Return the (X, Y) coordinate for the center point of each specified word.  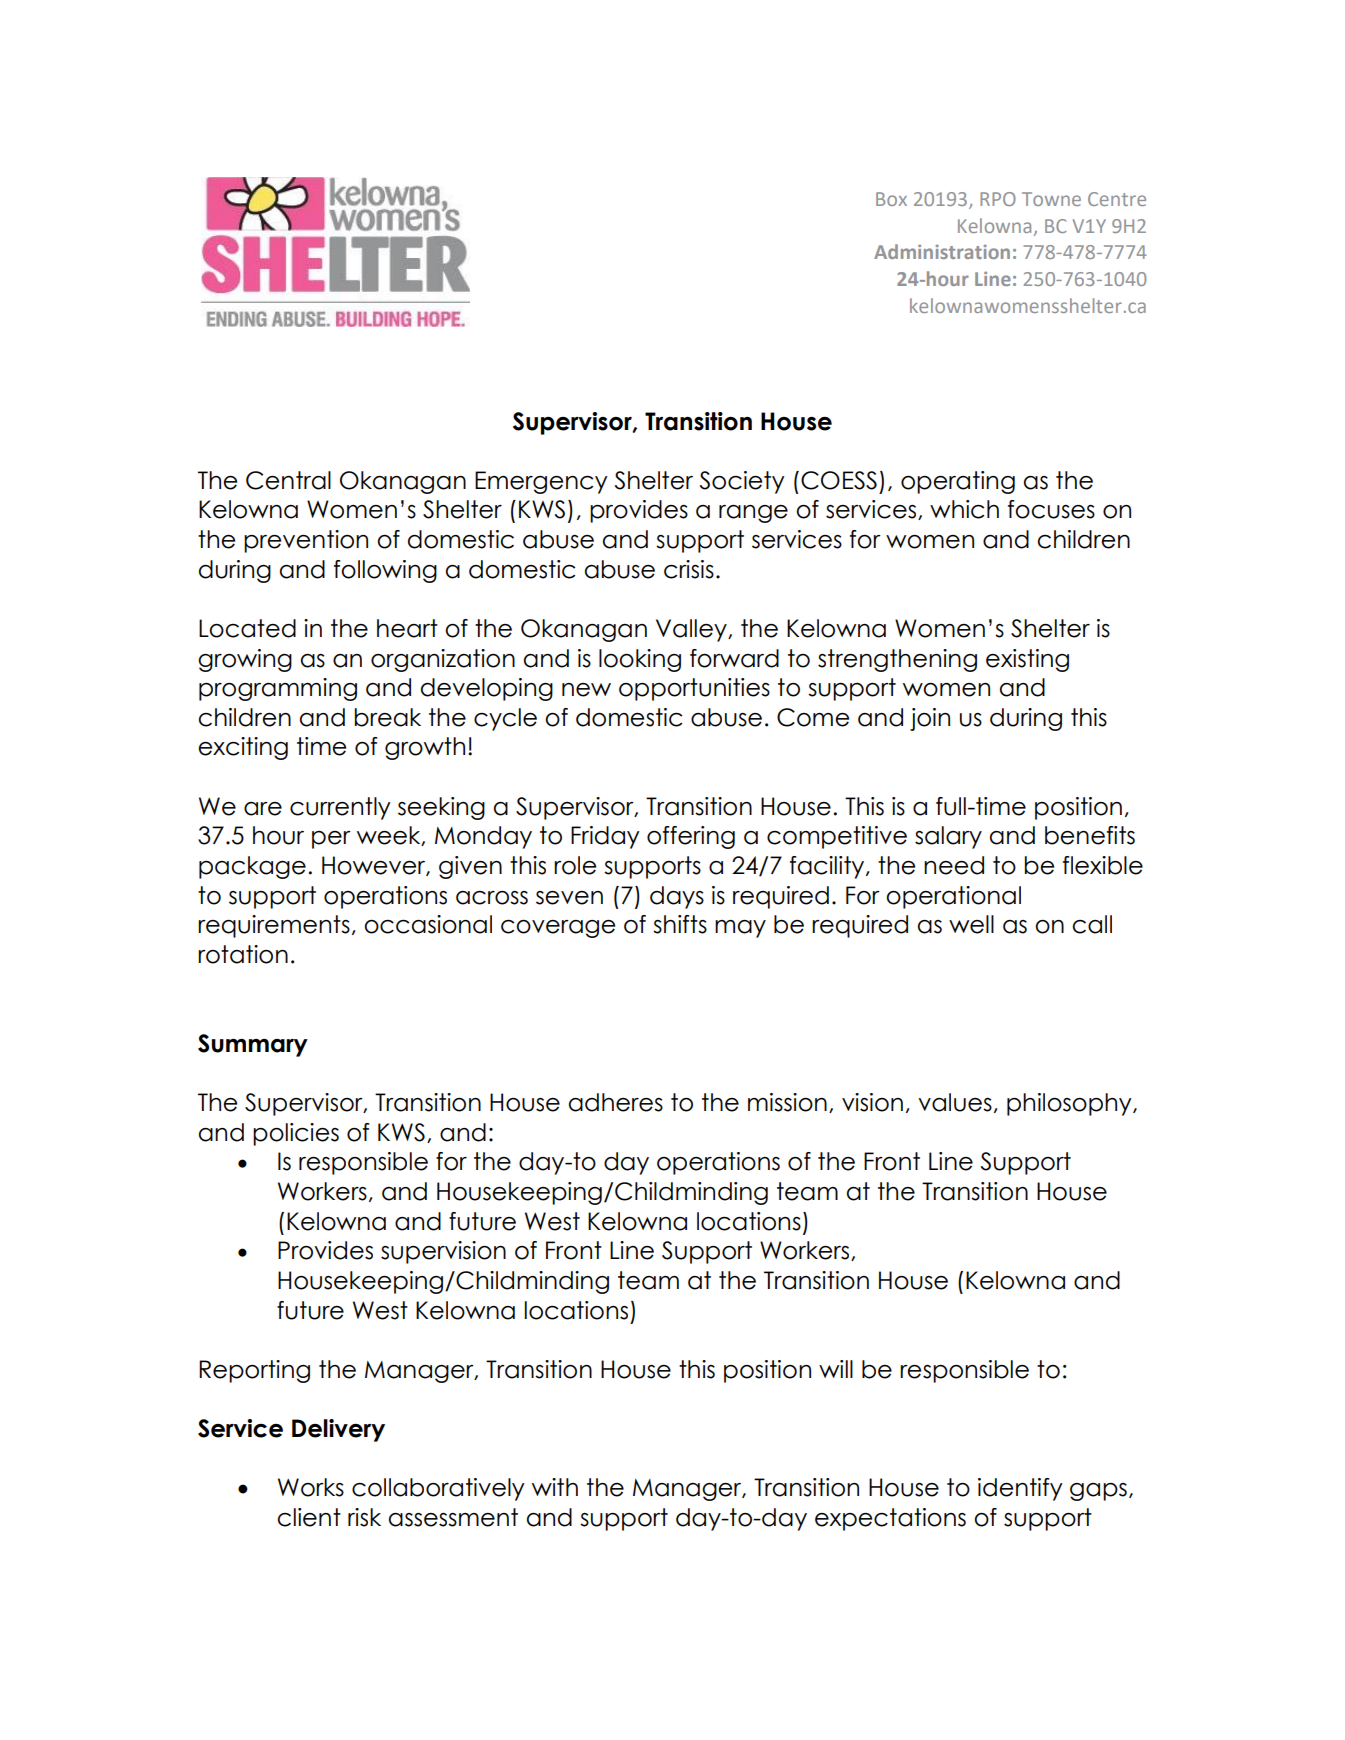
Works (311, 1487)
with (555, 1487)
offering (691, 837)
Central (288, 480)
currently (340, 808)
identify (1020, 1489)
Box (891, 199)
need (954, 865)
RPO (998, 199)
